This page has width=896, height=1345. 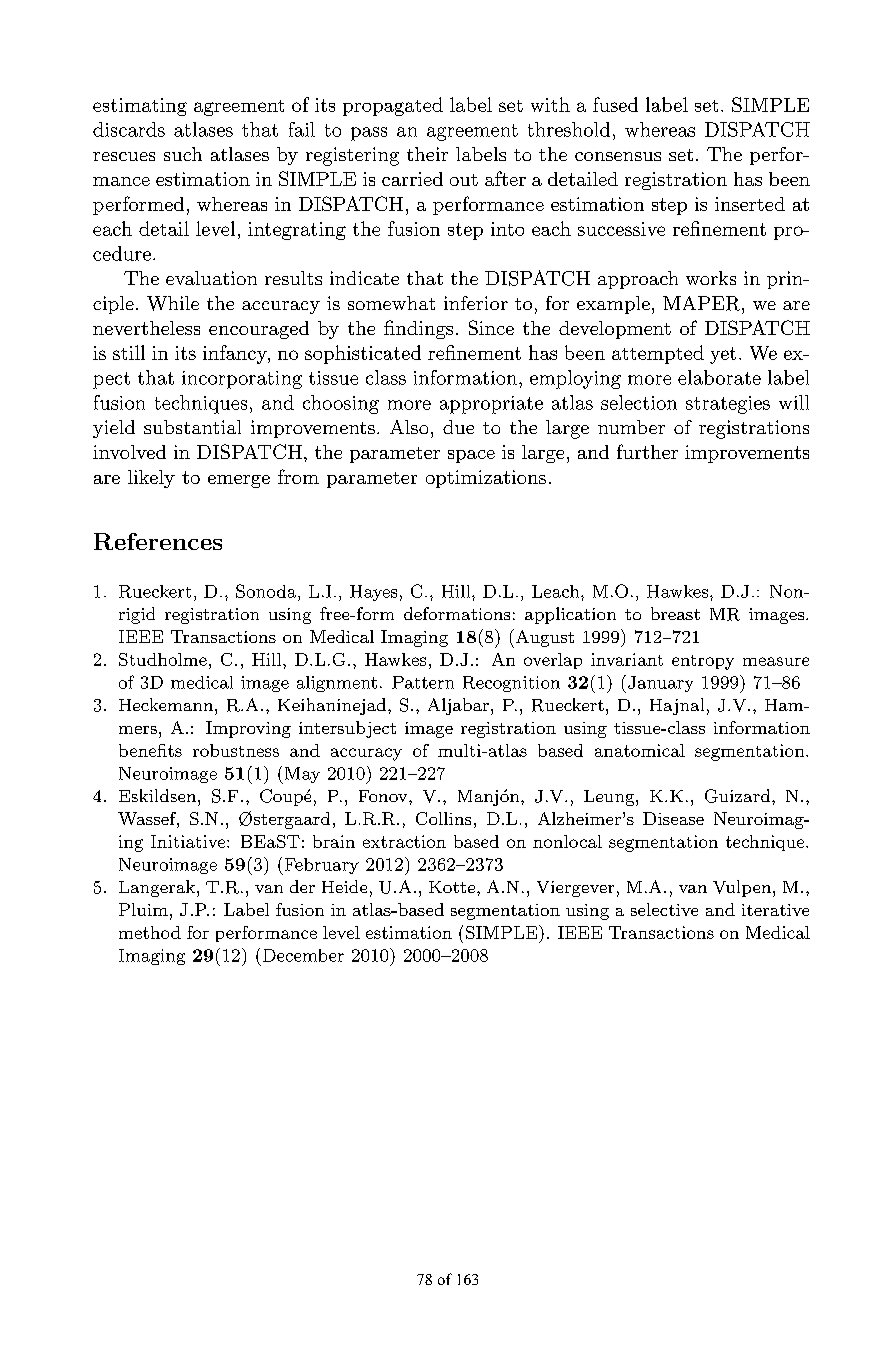 I want to click on optimizations, so click(x=486, y=479).
